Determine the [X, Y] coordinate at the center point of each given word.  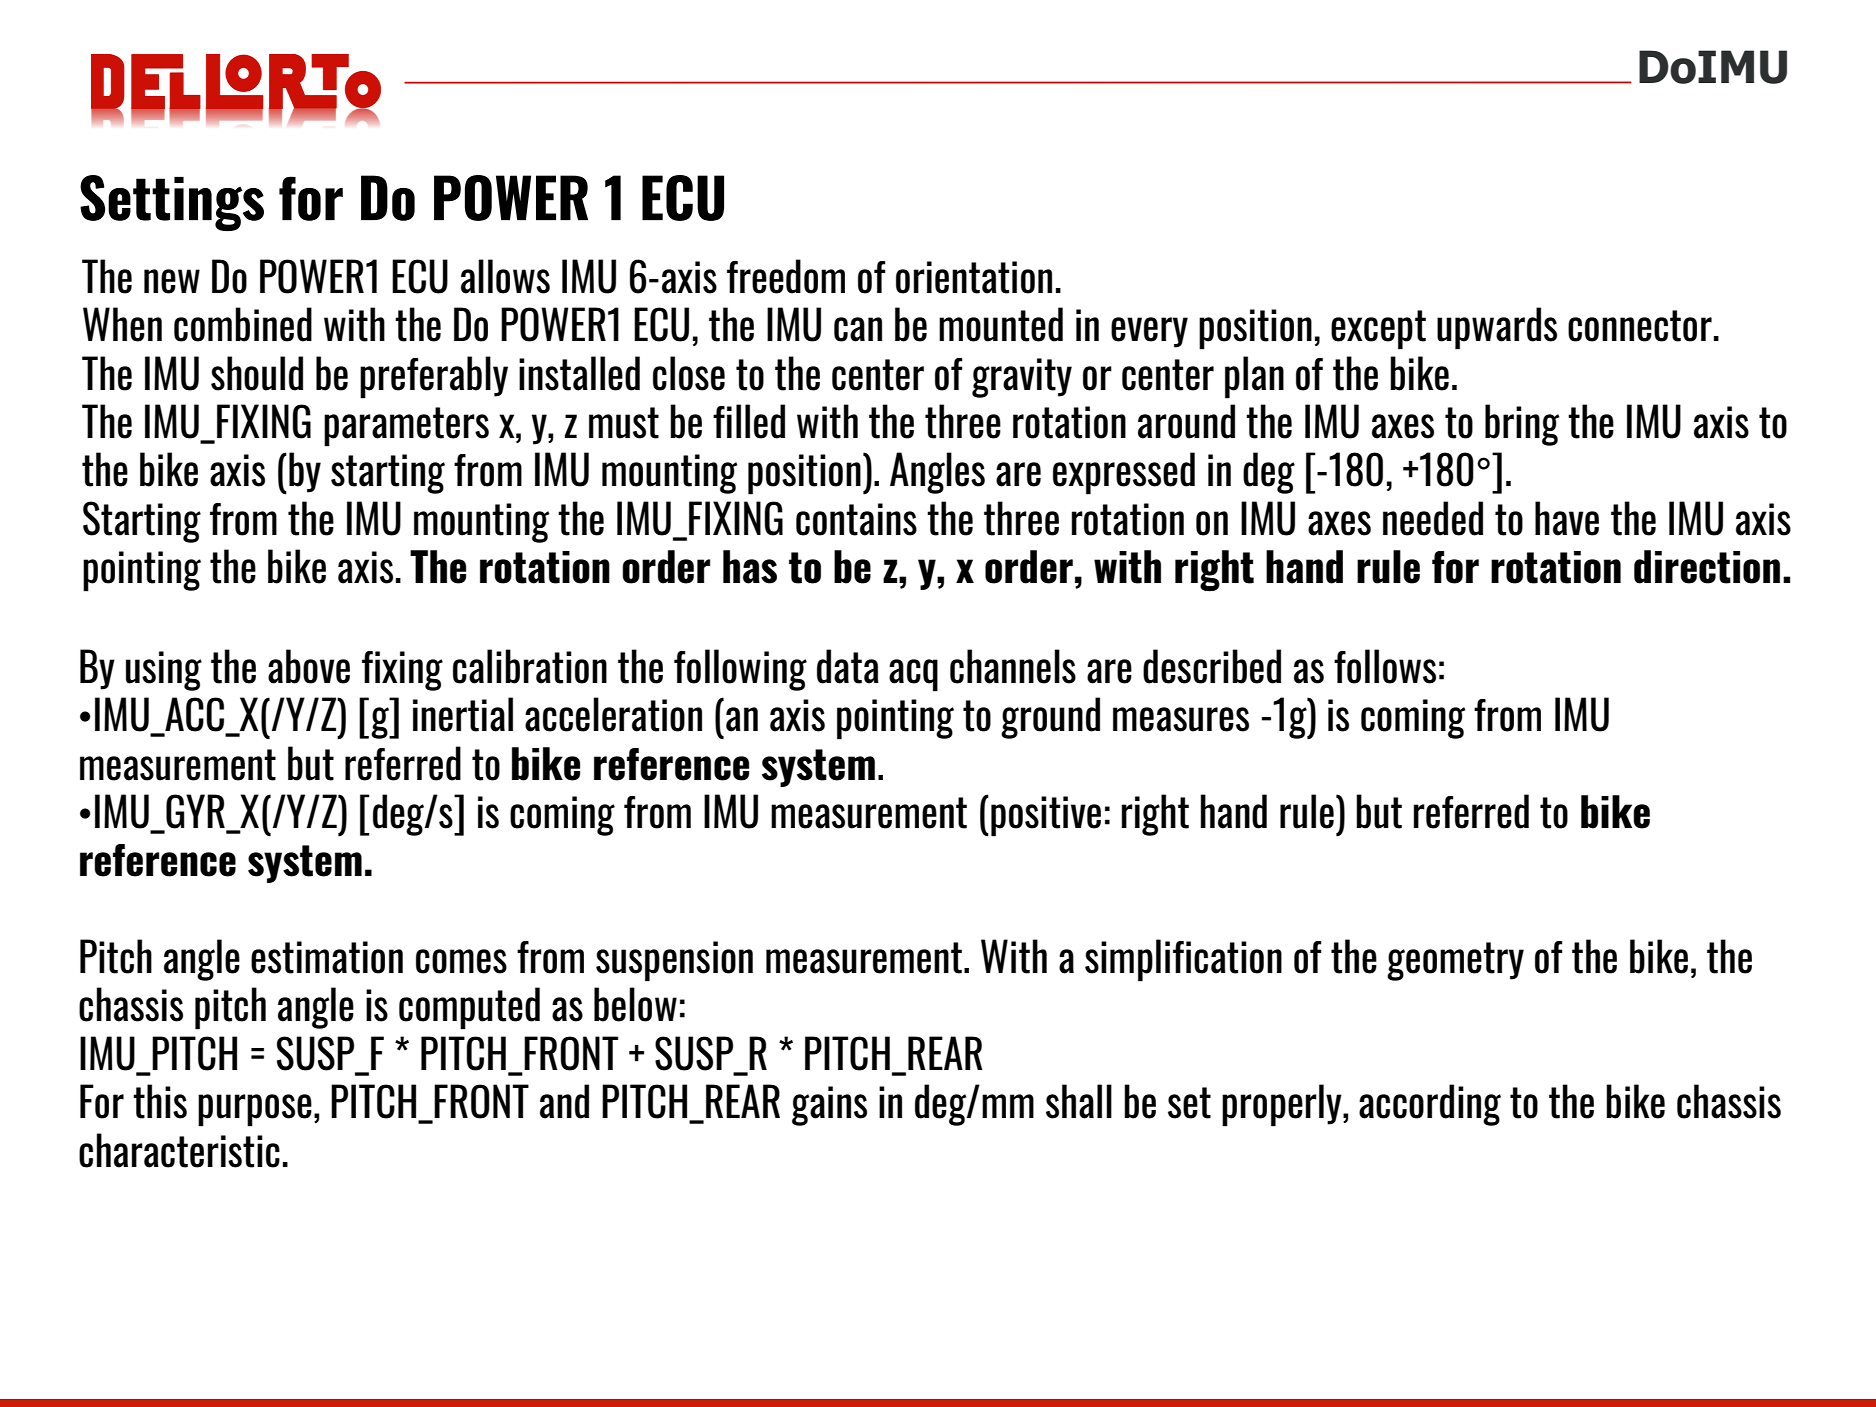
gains [829, 1106]
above [309, 666]
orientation [974, 277]
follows [1385, 666]
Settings [172, 203]
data [848, 666]
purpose [255, 1110]
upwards [1497, 328]
